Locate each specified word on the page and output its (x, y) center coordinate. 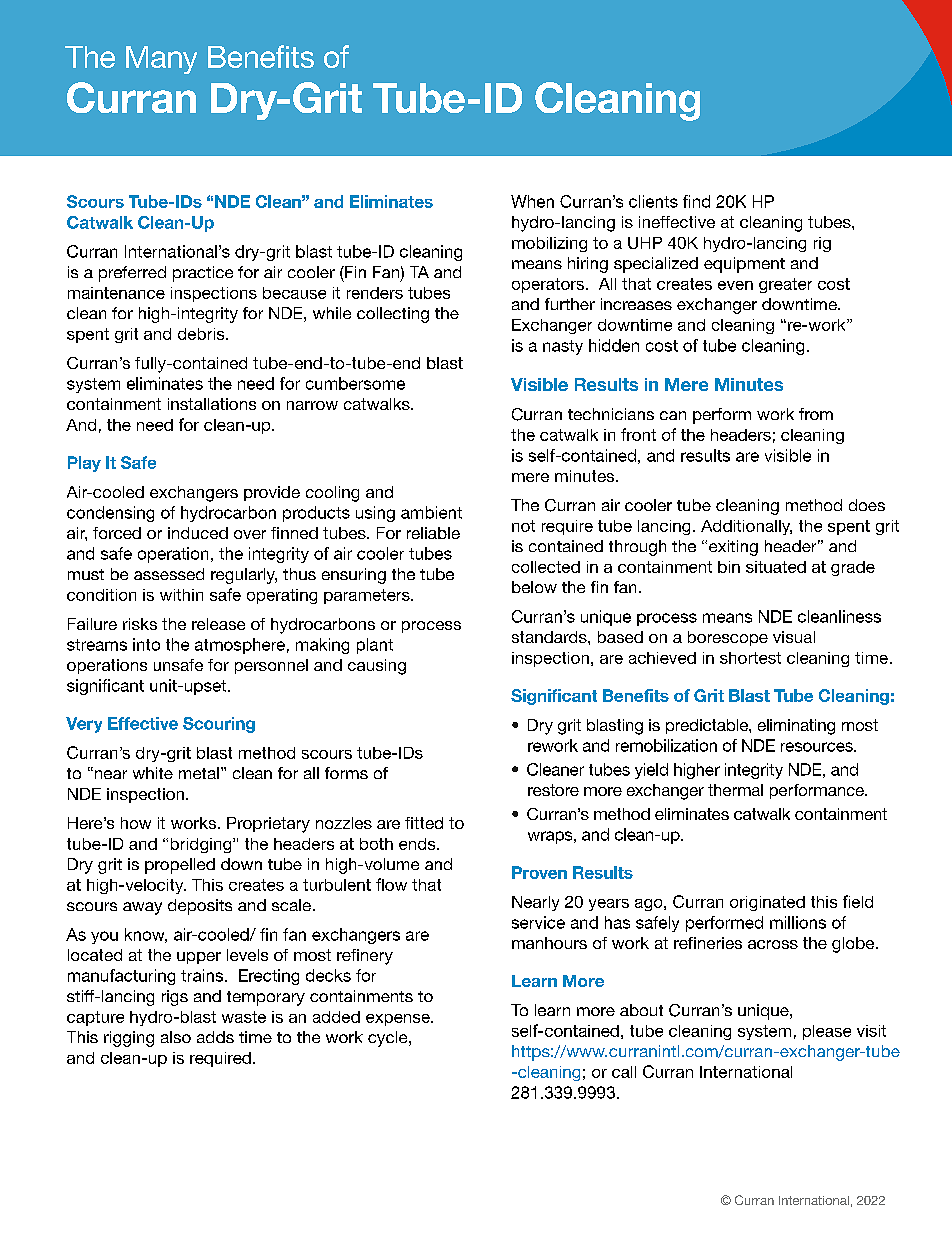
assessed (169, 574)
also (176, 1037)
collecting (393, 315)
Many (161, 60)
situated (776, 567)
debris (202, 334)
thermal (735, 790)
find (696, 201)
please (827, 1032)
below (534, 587)
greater (785, 285)
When (532, 201)
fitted (424, 823)
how (136, 823)
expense (399, 1020)
